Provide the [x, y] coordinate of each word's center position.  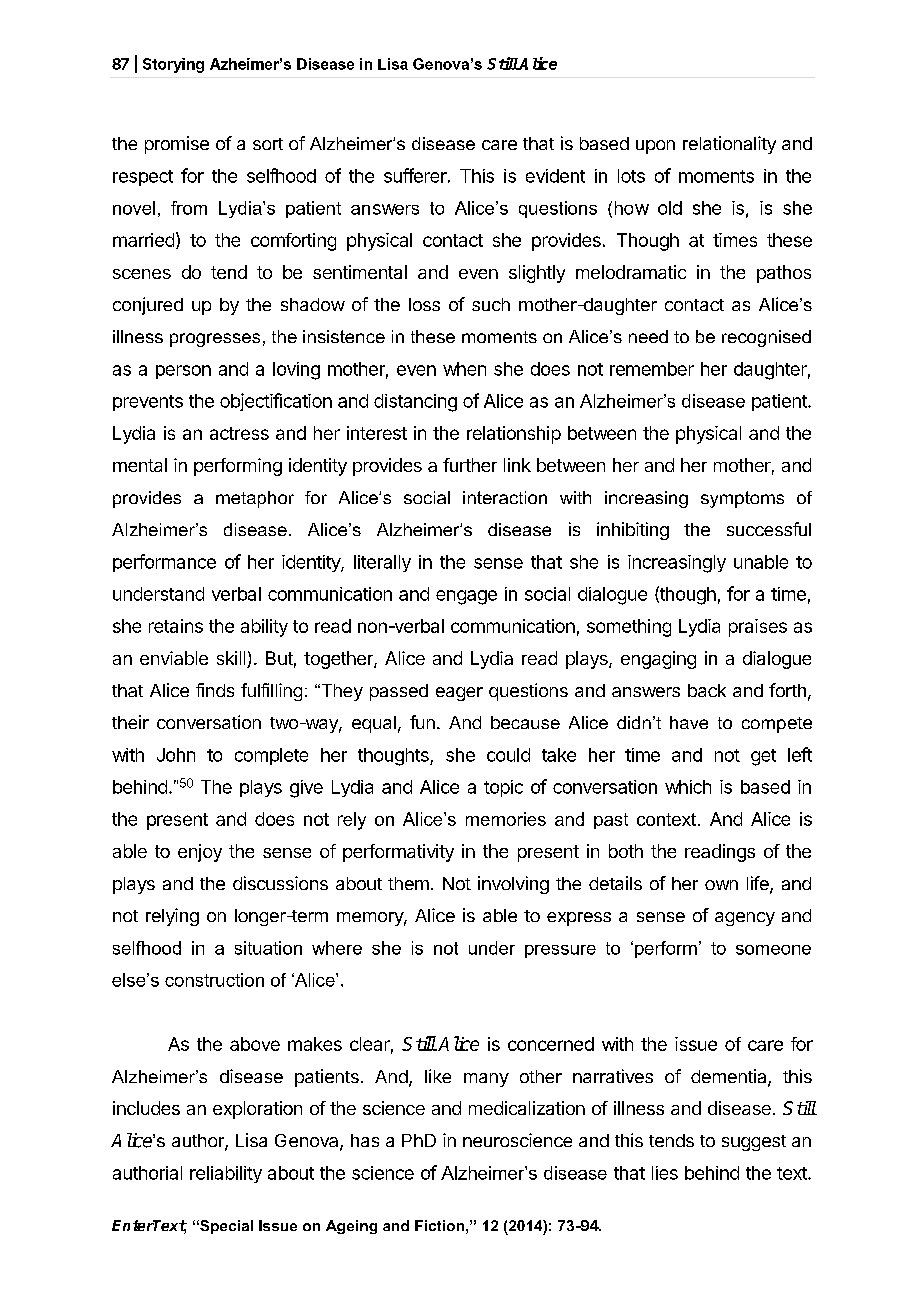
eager [459, 694]
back [707, 690]
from [189, 208]
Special [225, 1227]
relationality [729, 145]
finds [215, 690]
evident [555, 176]
